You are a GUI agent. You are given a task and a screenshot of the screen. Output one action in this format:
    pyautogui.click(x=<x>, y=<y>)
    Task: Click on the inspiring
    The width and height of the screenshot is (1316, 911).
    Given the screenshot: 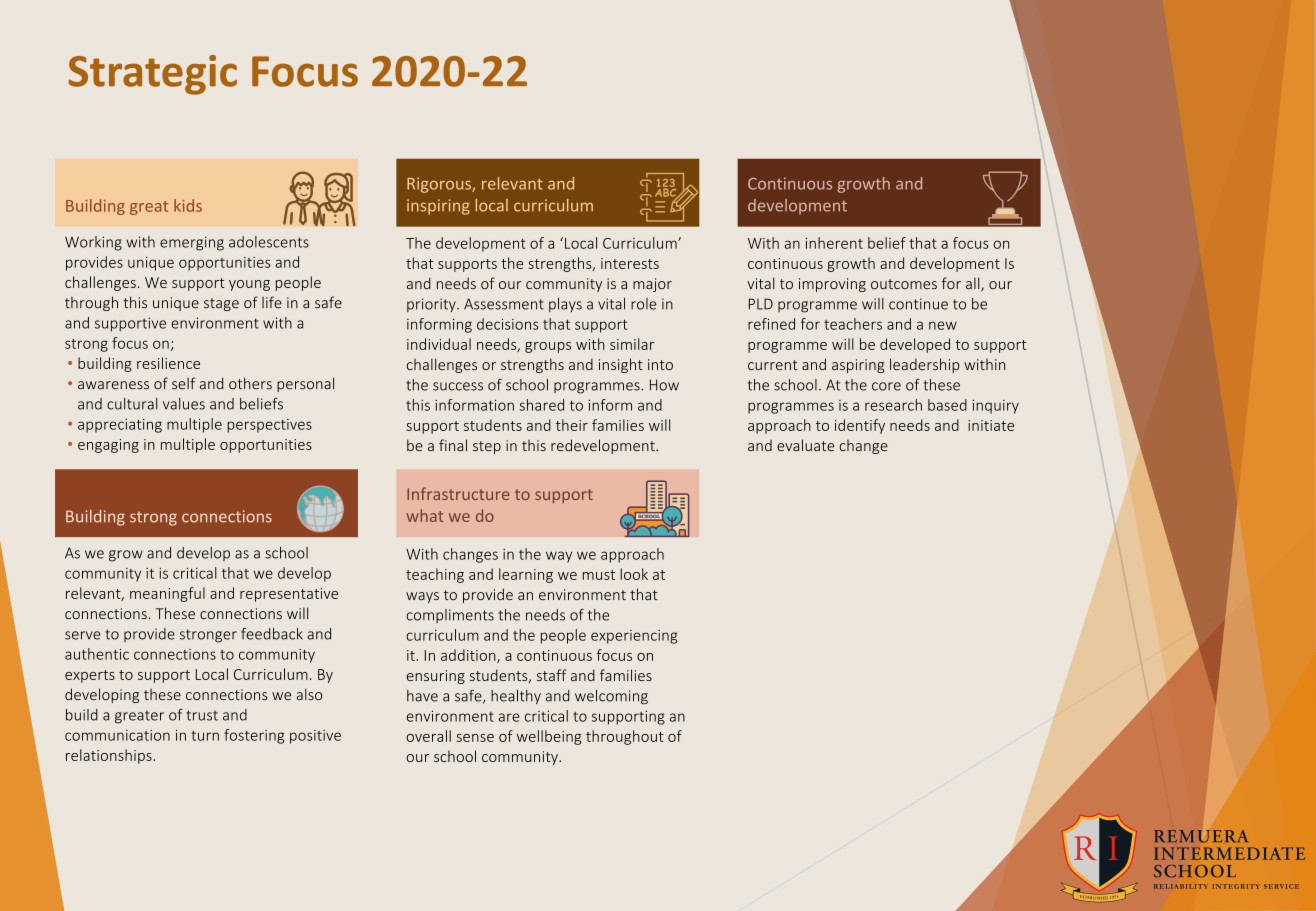 What is the action you would take?
    pyautogui.click(x=438, y=207)
